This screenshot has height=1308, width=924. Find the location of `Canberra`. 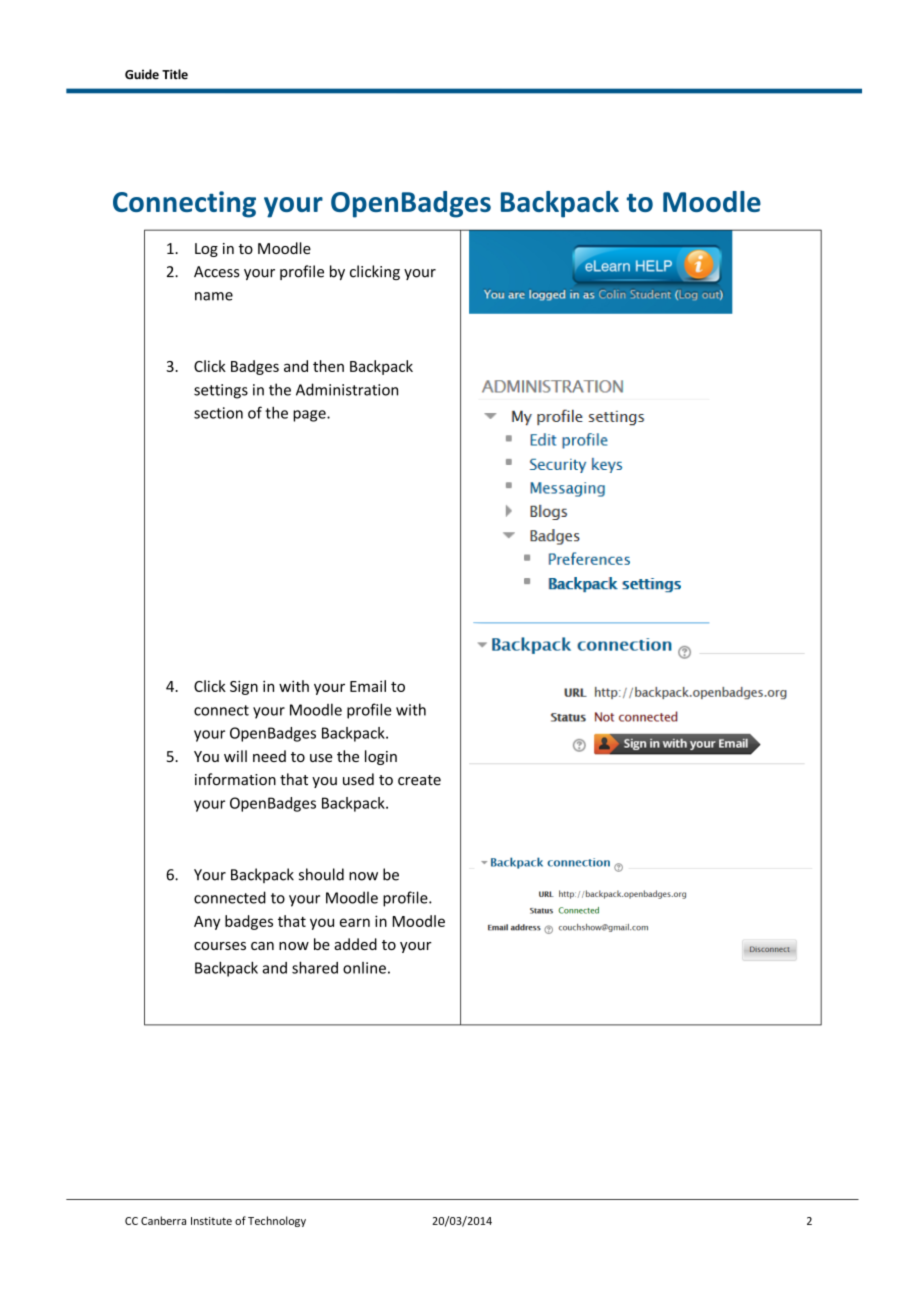

Canberra is located at coordinates (163, 1220).
